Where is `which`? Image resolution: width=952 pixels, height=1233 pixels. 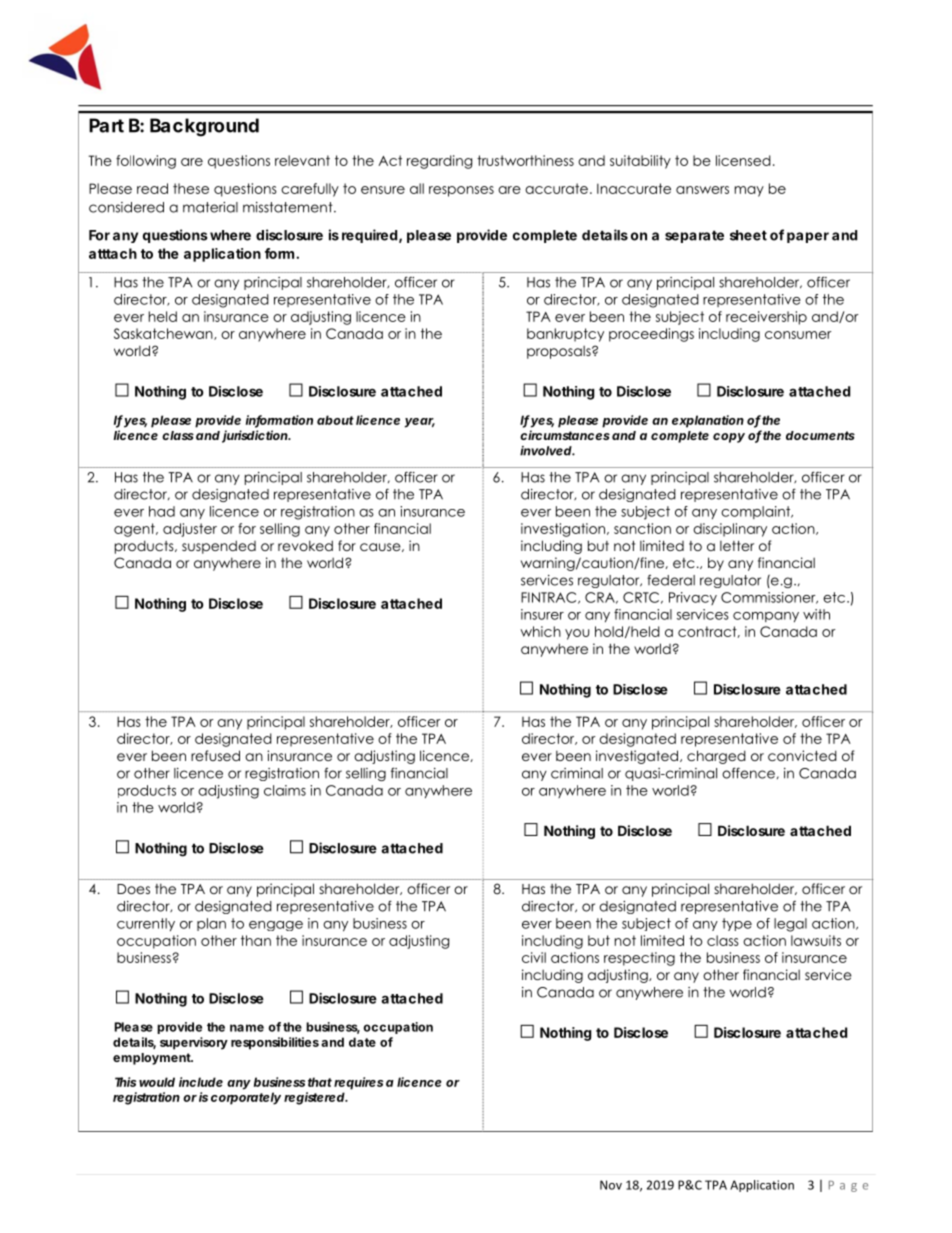 which is located at coordinates (540, 631).
